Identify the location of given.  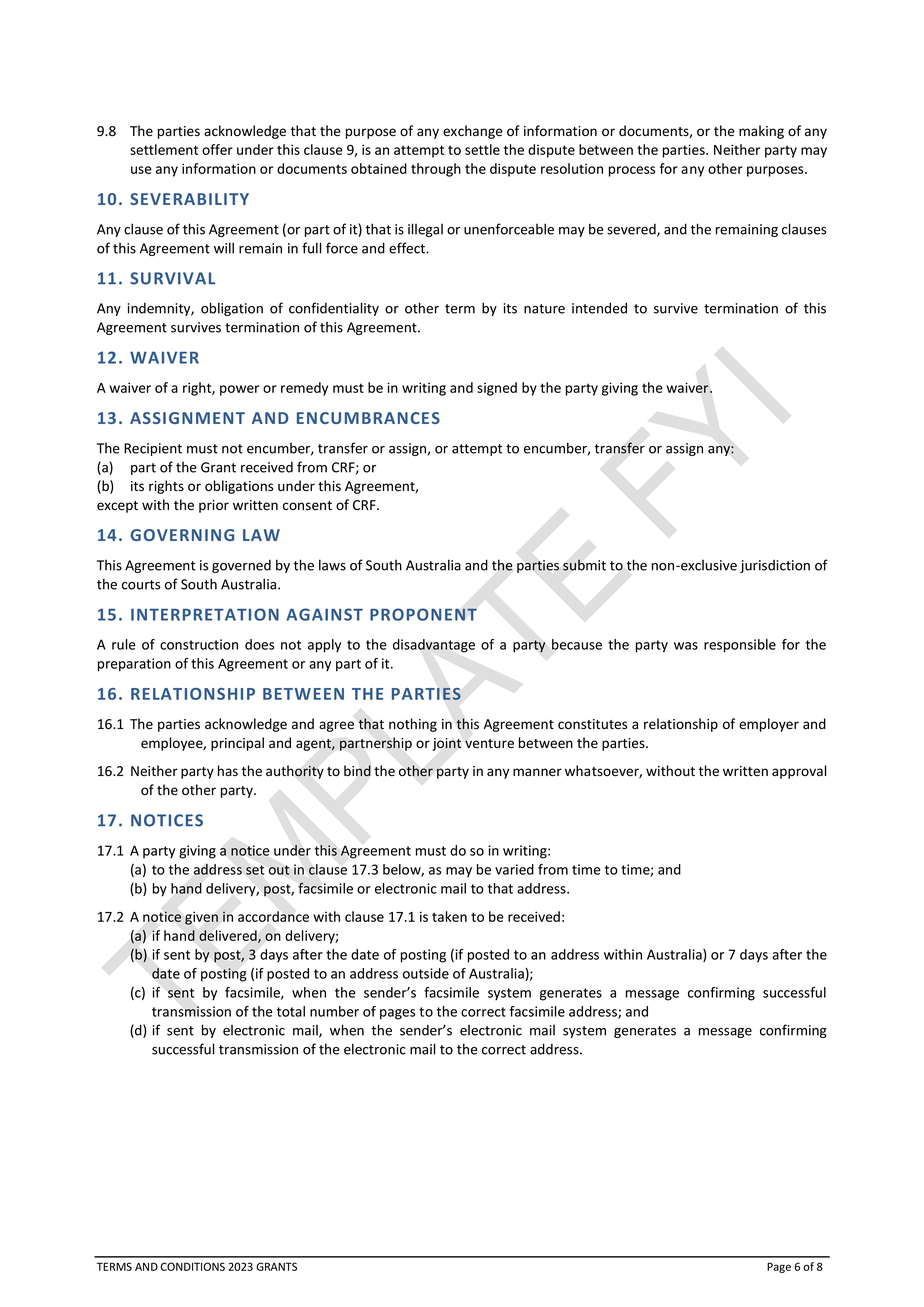
(201, 918).
